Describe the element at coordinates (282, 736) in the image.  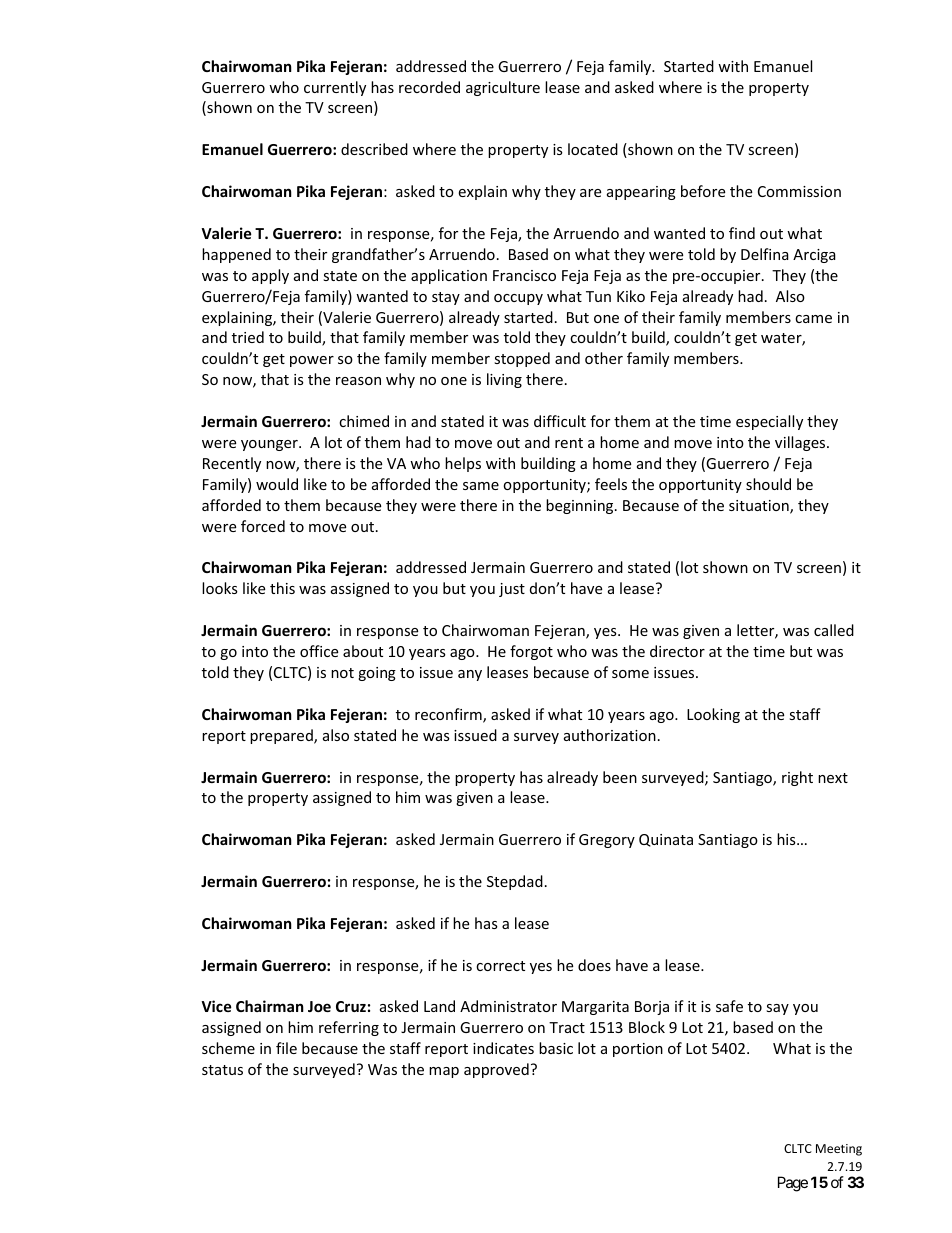
I see `prepared` at that location.
